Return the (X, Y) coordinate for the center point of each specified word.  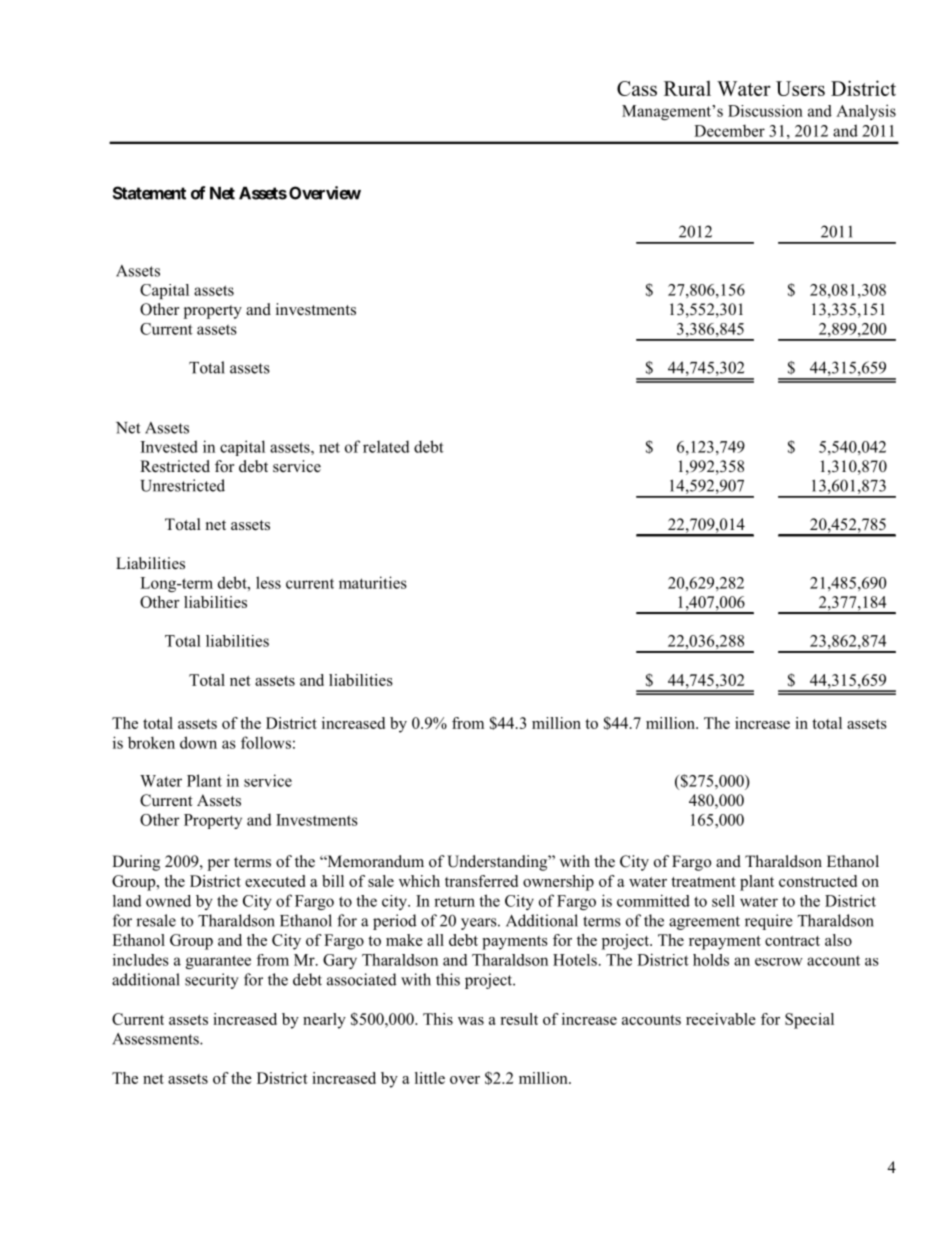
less (268, 582)
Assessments (156, 1039)
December (729, 131)
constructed (818, 881)
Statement (149, 193)
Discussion (765, 111)
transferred (481, 881)
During (136, 863)
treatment (703, 882)
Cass (637, 88)
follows (266, 742)
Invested (169, 446)
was (471, 1021)
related (386, 446)
